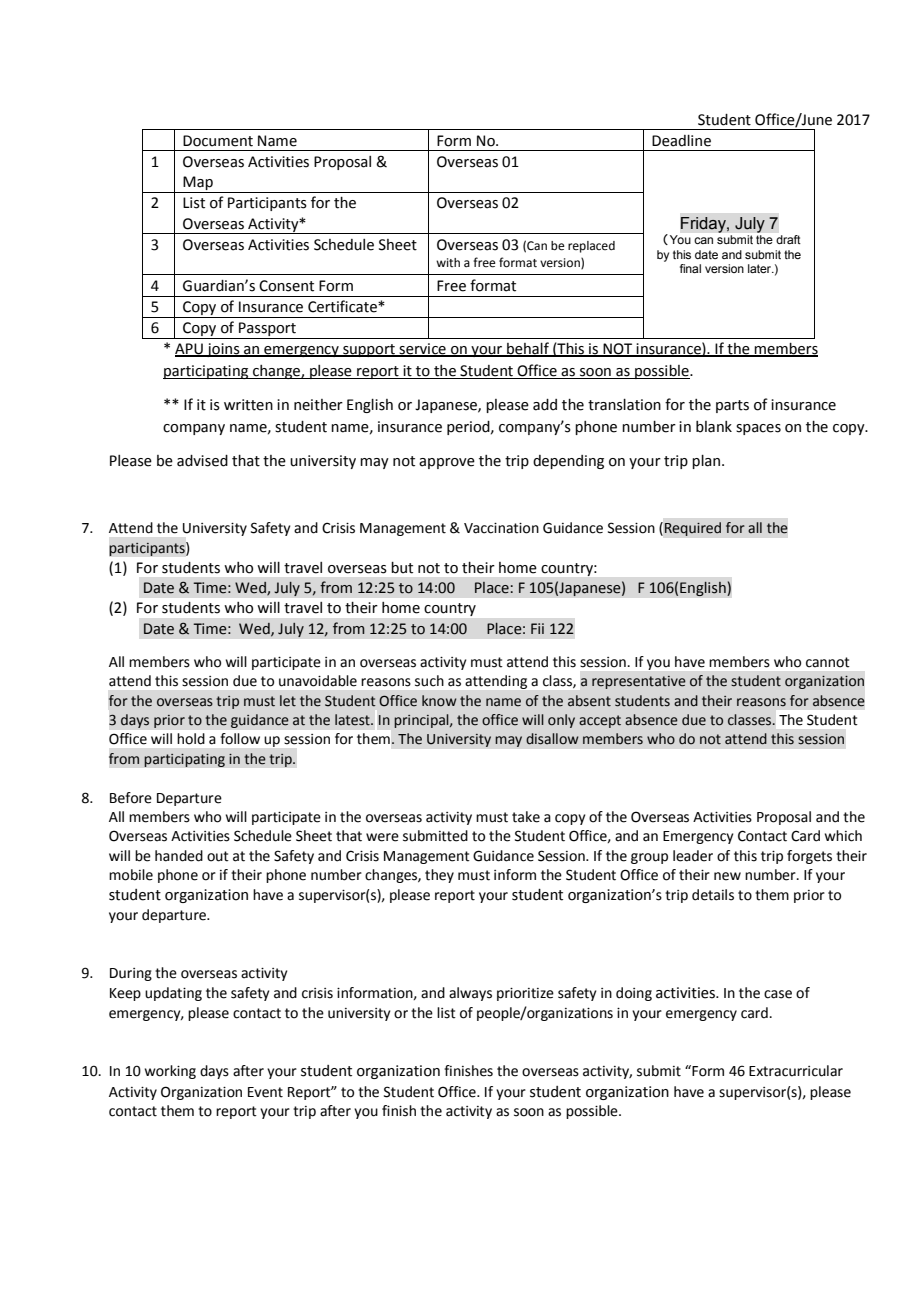 This screenshot has width=924, height=1308. What do you see at coordinates (796, 1071) in the screenshot?
I see `Extracurricular` at bounding box center [796, 1071].
